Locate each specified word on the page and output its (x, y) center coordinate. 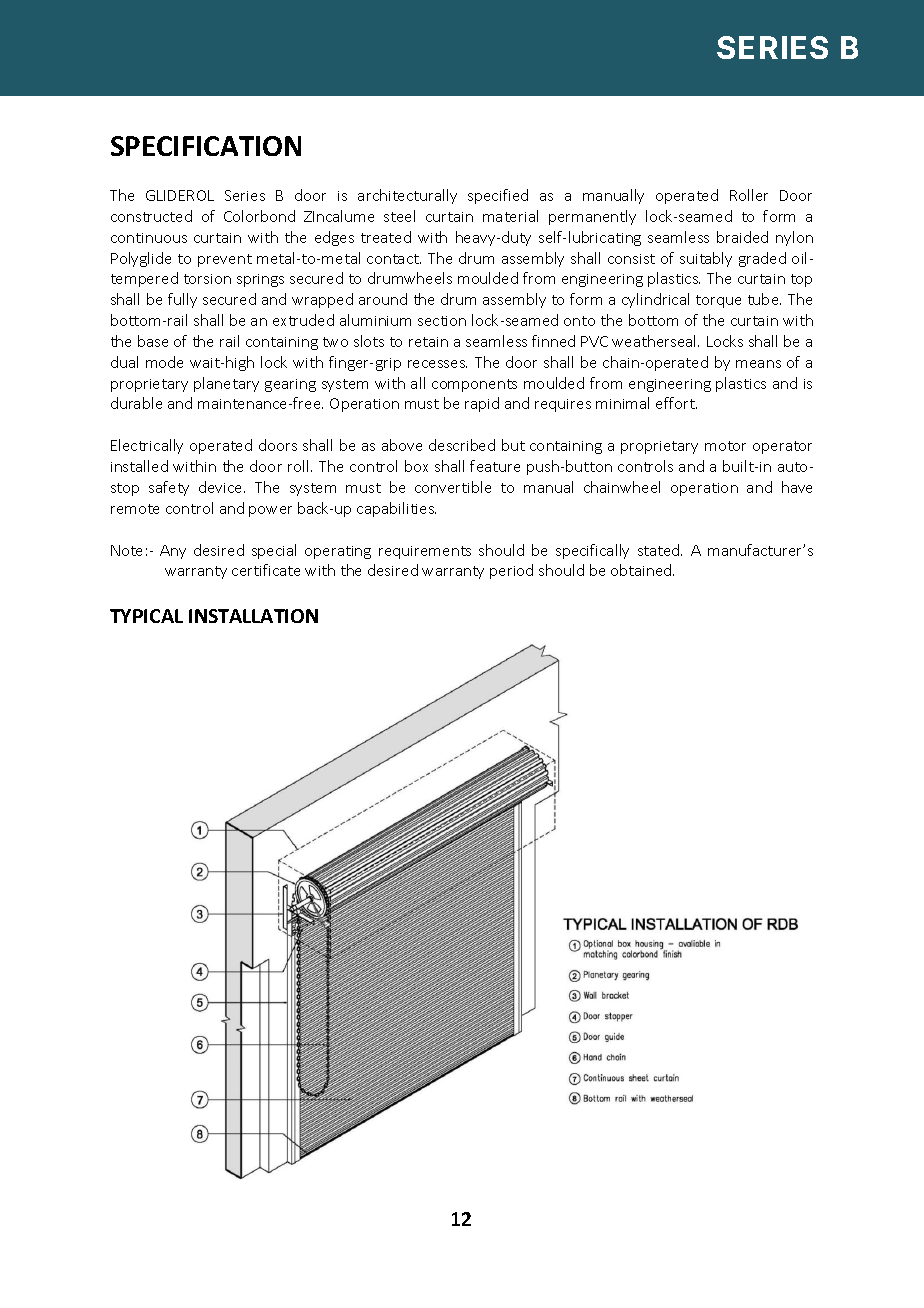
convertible (453, 487)
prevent (225, 260)
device (222, 487)
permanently (592, 217)
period (511, 571)
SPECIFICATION (206, 146)
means (758, 364)
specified (498, 196)
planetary (226, 384)
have (797, 487)
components (474, 385)
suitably (706, 259)
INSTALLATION (253, 616)
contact (394, 259)
